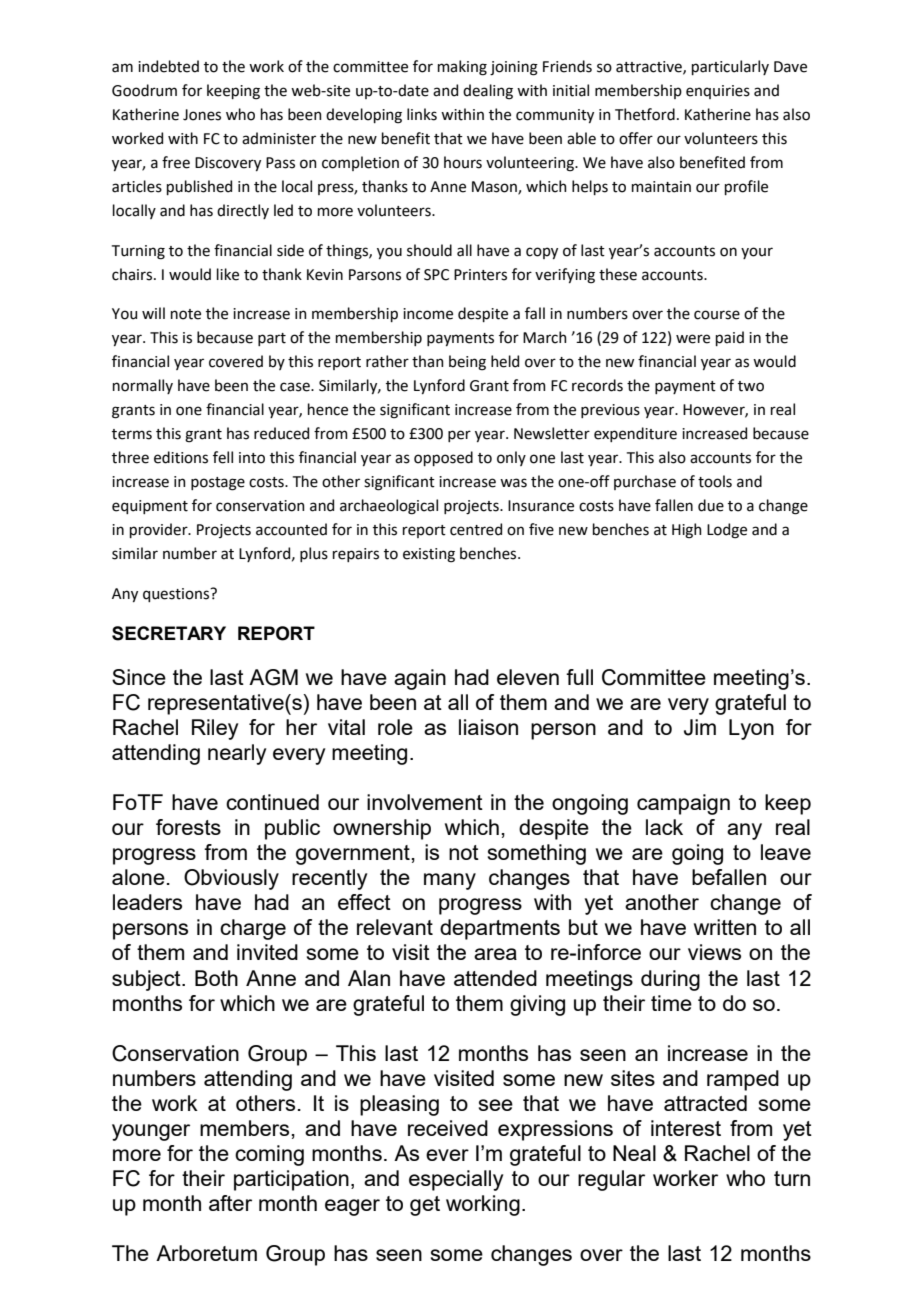 Image resolution: width=924 pixels, height=1308 pixels. Describe the element at coordinates (143, 386) in the screenshot. I see `normally` at that location.
